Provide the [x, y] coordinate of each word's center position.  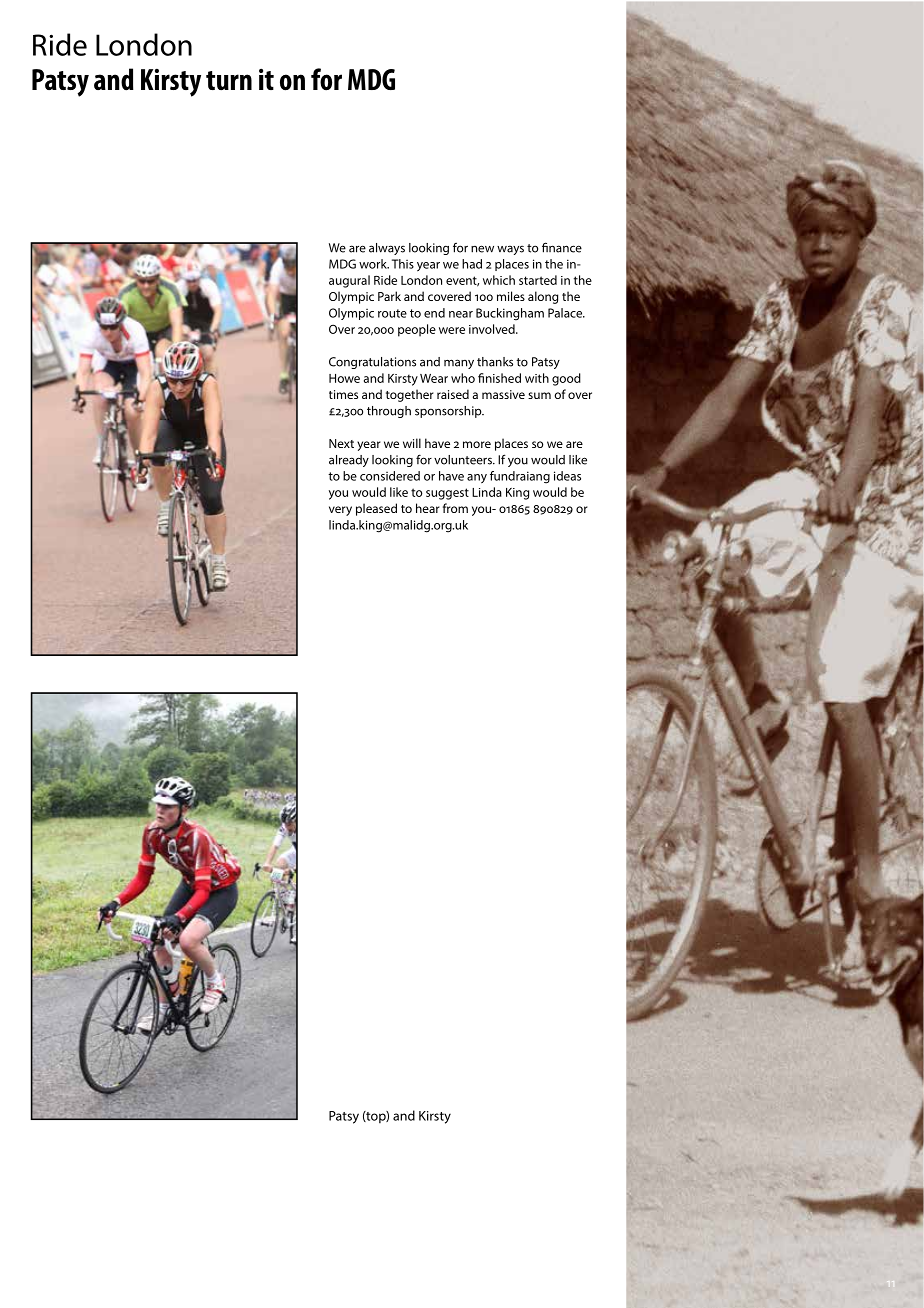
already [349, 461]
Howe [344, 378]
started [538, 280]
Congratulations [372, 363]
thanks [495, 362]
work [374, 264]
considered [390, 476]
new [482, 249]
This [403, 264]
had [472, 264]
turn [229, 81]
